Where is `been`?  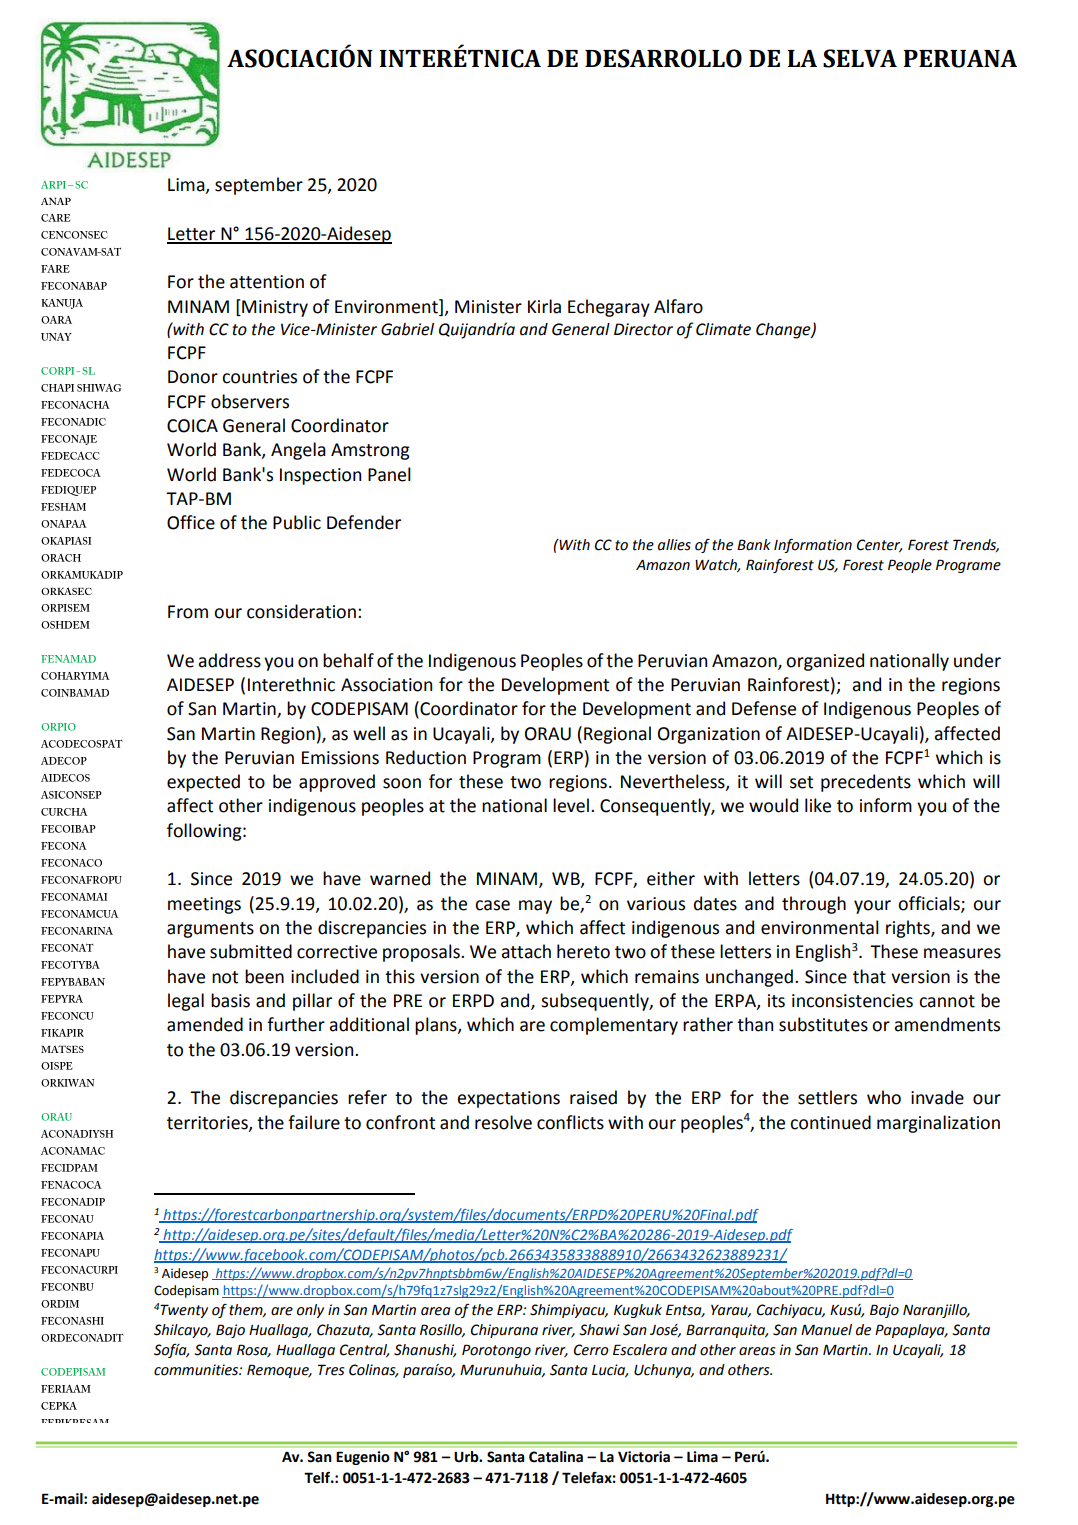
been is located at coordinates (264, 976).
